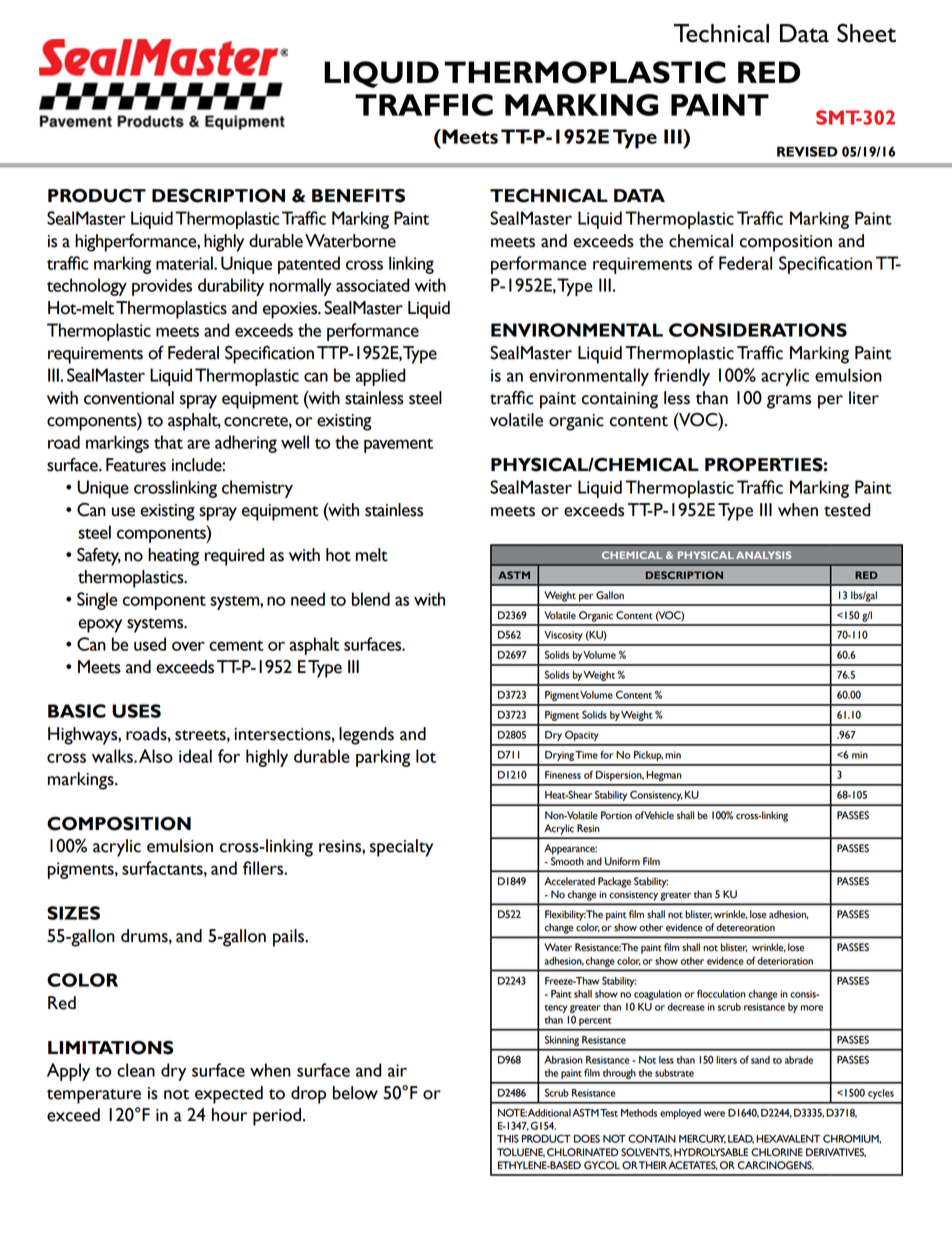 This screenshot has height=1233, width=952. Describe the element at coordinates (309, 265) in the screenshot. I see `patented` at that location.
